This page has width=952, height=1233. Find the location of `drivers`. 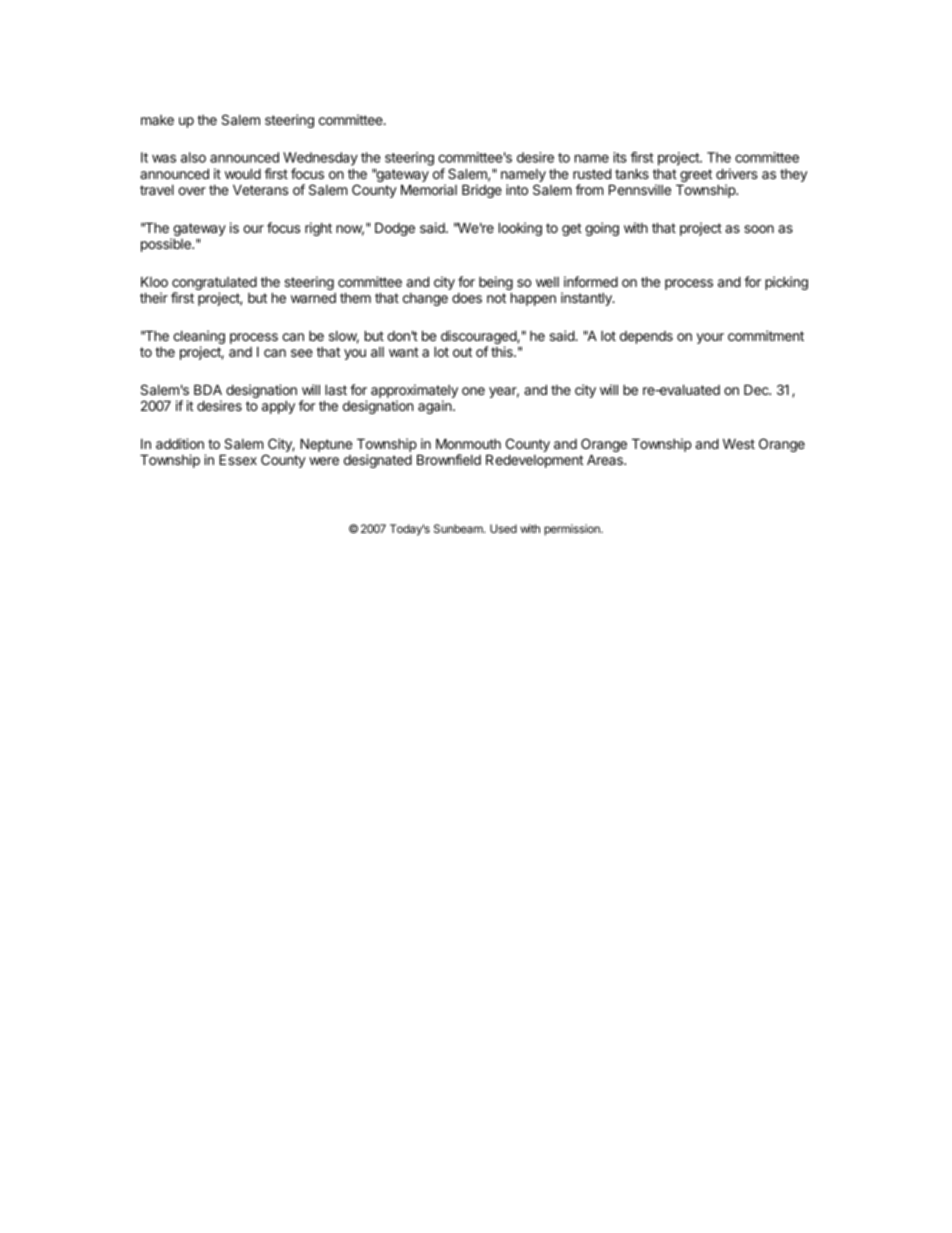

drivers is located at coordinates (737, 173).
